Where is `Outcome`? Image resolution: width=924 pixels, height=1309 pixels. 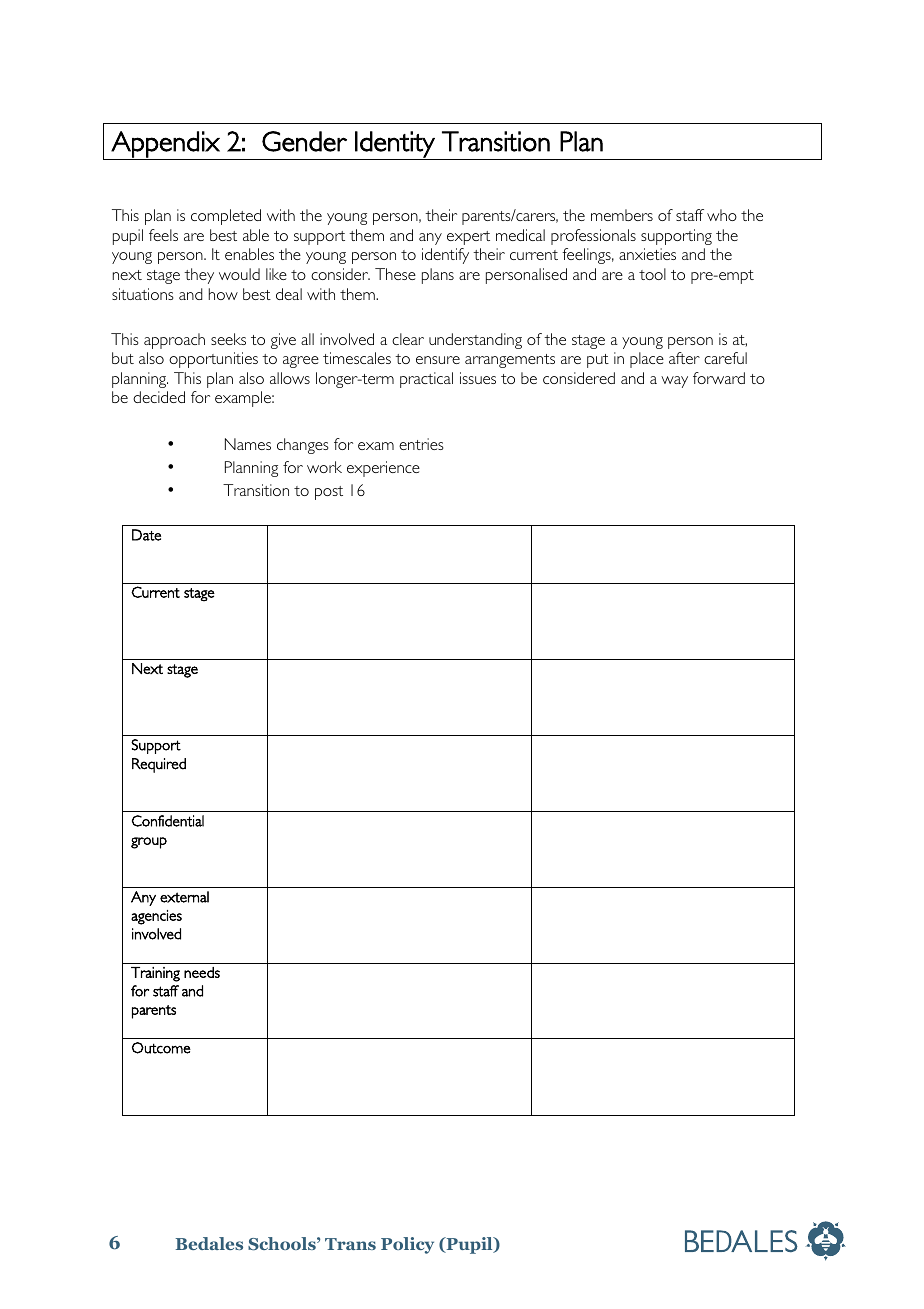
Outcome is located at coordinates (161, 1048).
